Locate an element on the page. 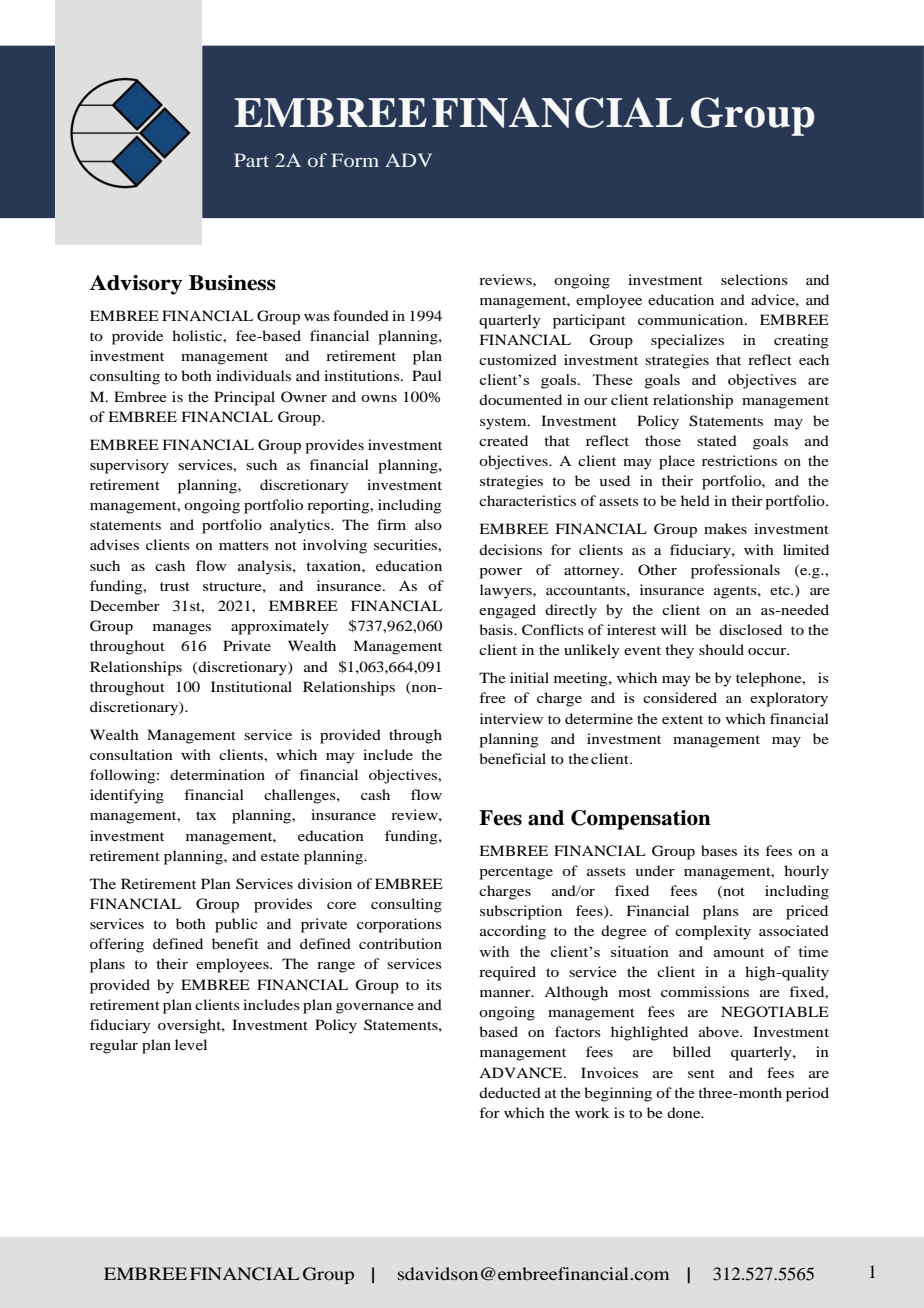 The width and height of the document is (924, 1308). Business is located at coordinates (232, 283).
